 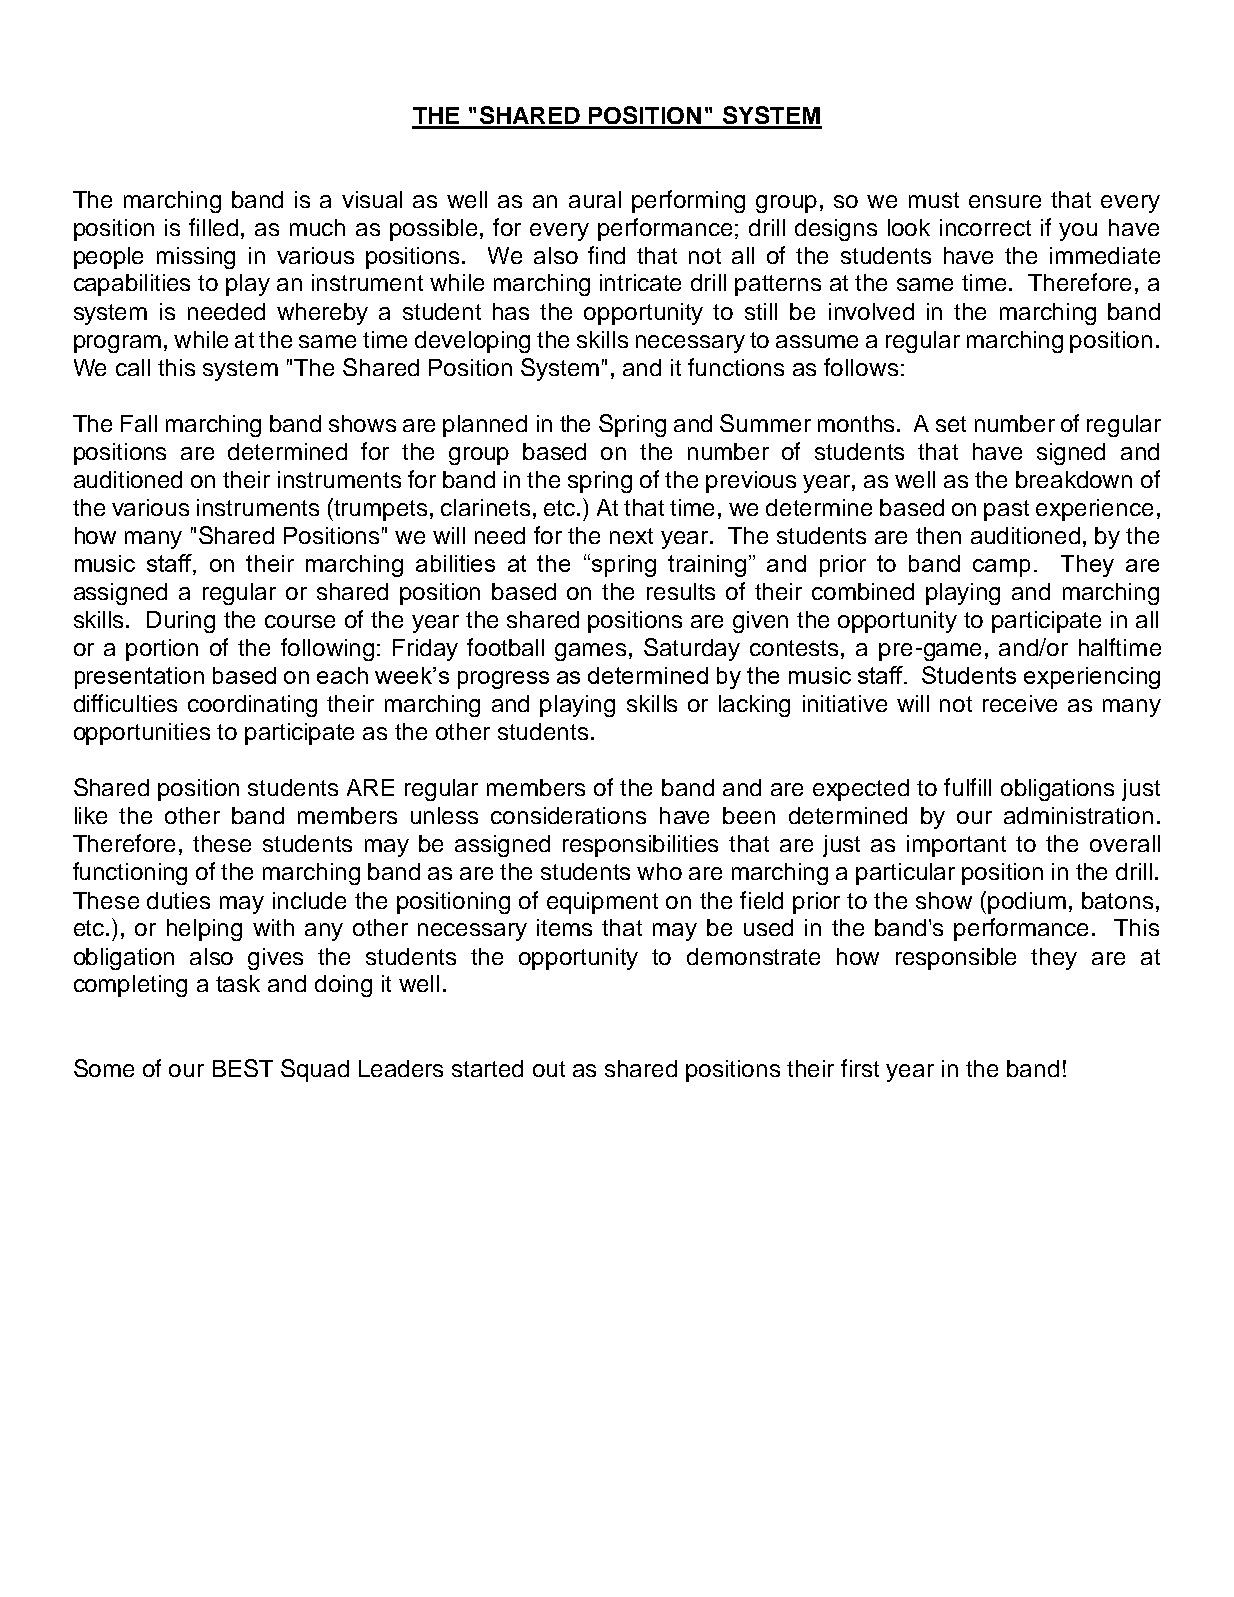 What do you see at coordinates (595, 199) in the screenshot?
I see `aural` at bounding box center [595, 199].
